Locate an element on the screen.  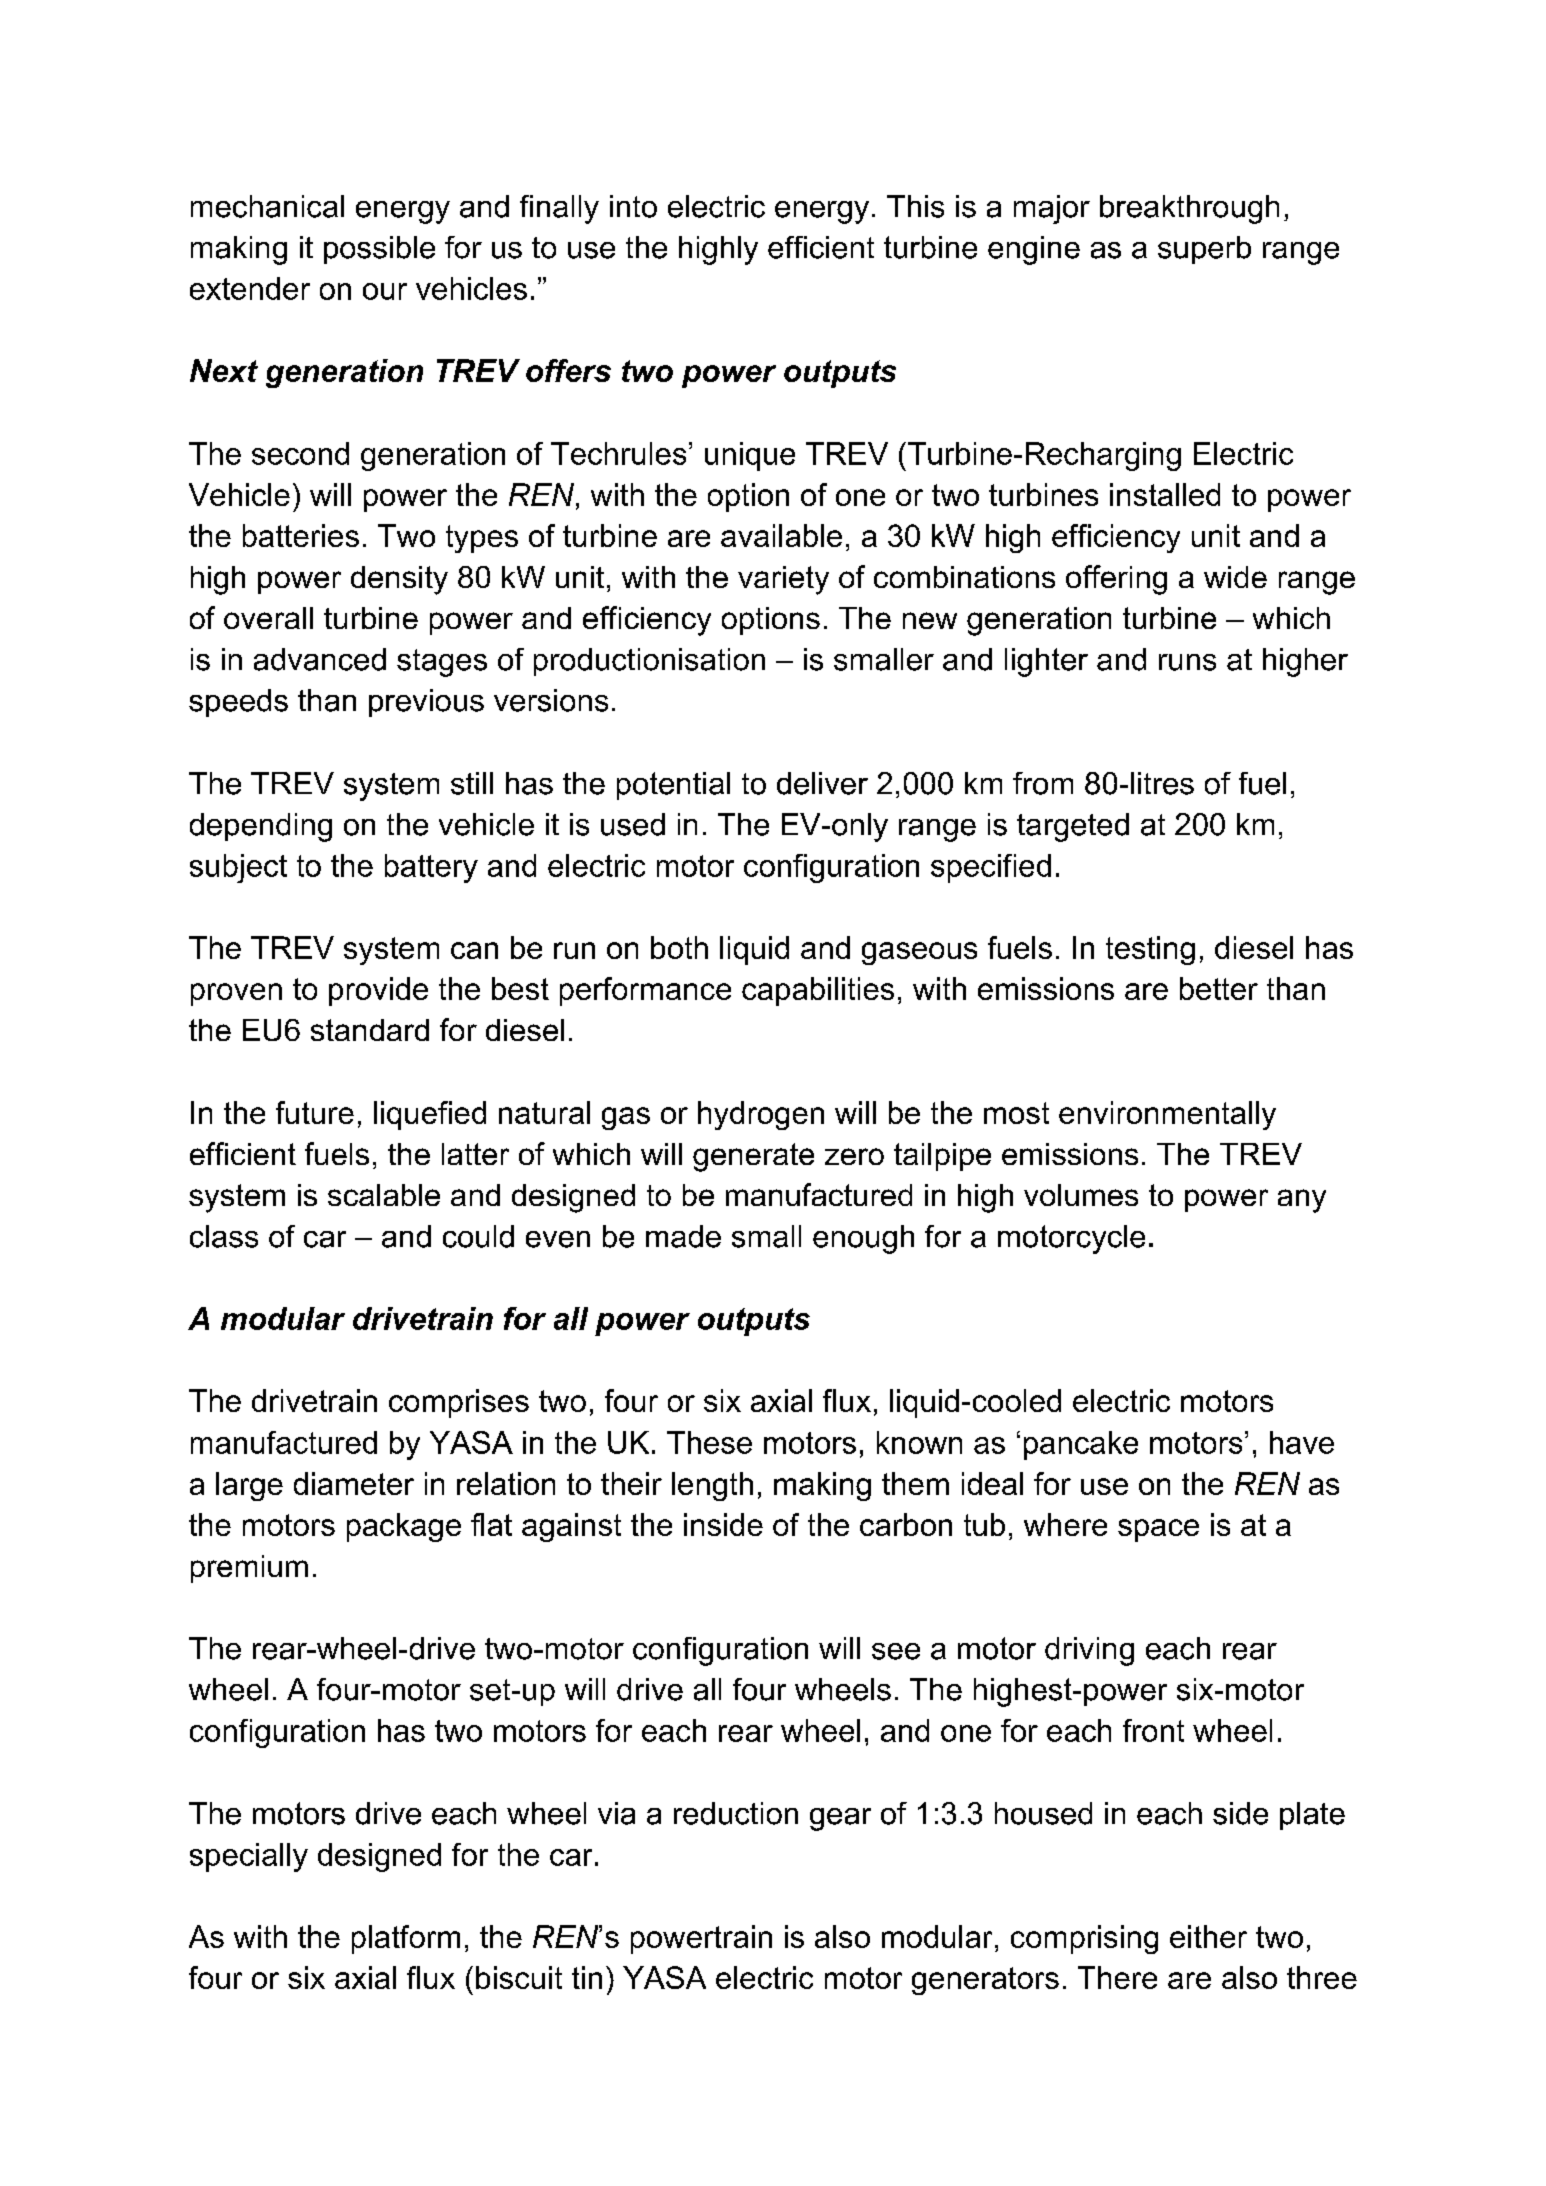
platform is located at coordinates (406, 1939).
